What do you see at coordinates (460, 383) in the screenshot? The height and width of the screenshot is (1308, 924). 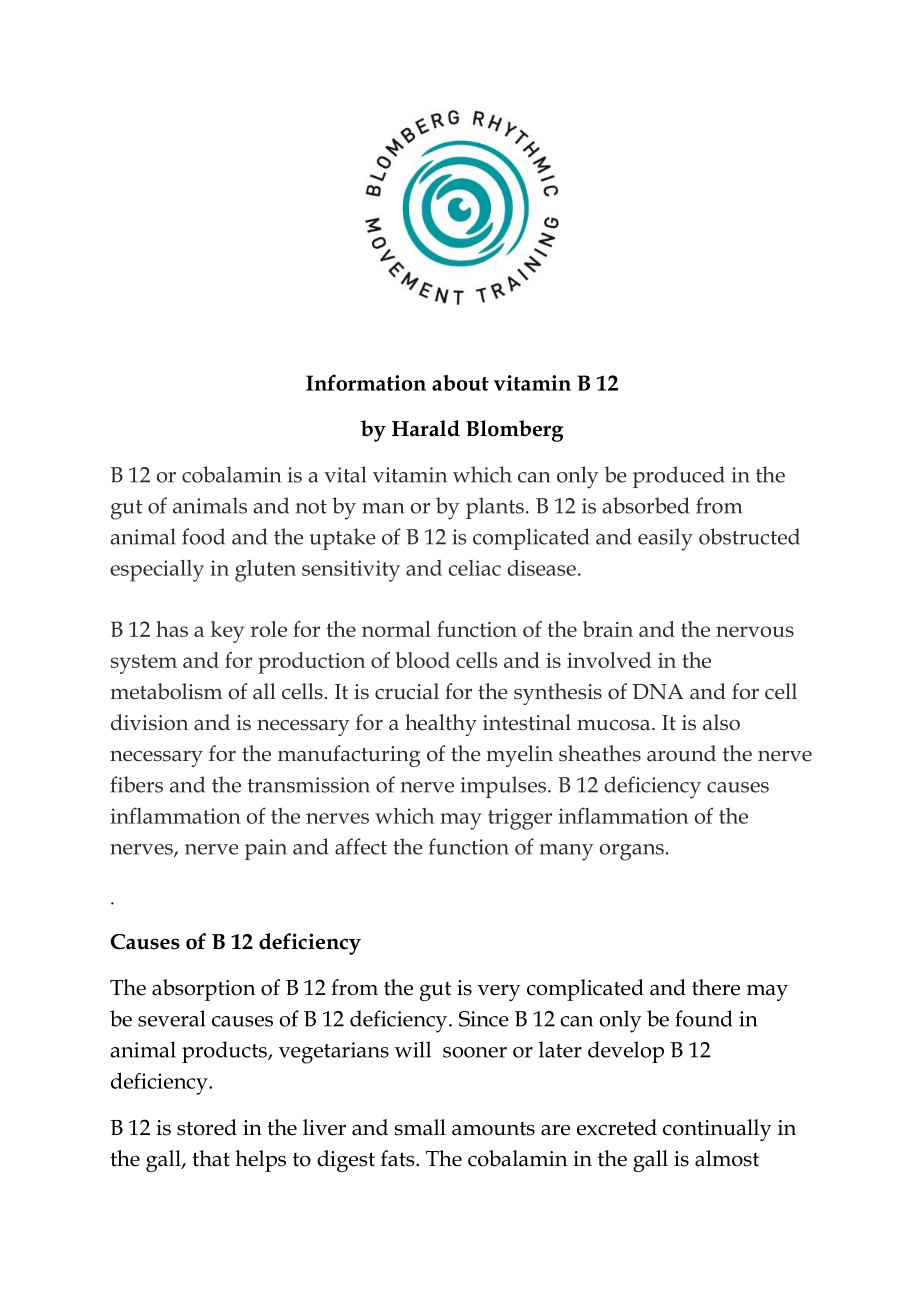 I see `about` at bounding box center [460, 383].
